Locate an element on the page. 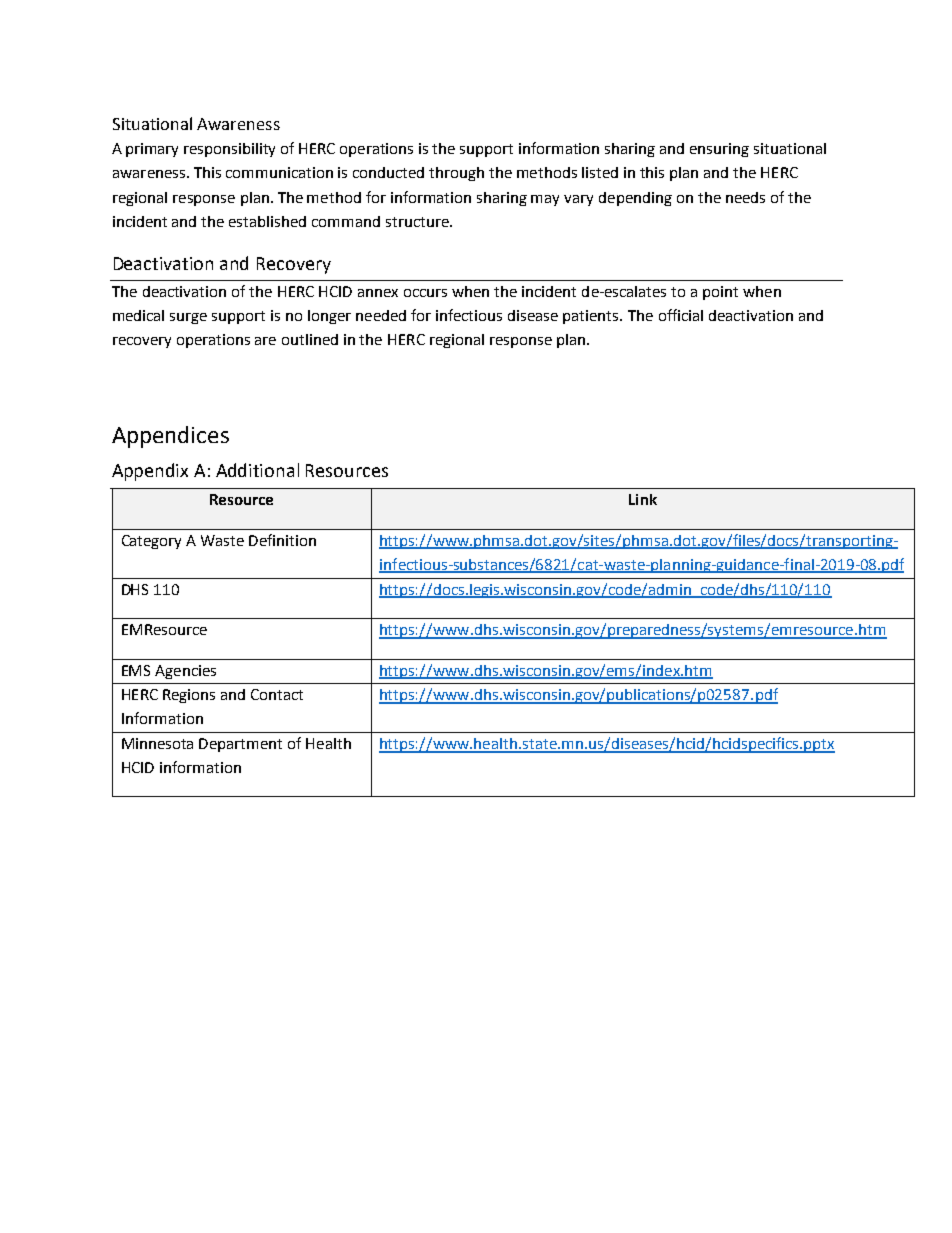  through is located at coordinates (456, 174).
